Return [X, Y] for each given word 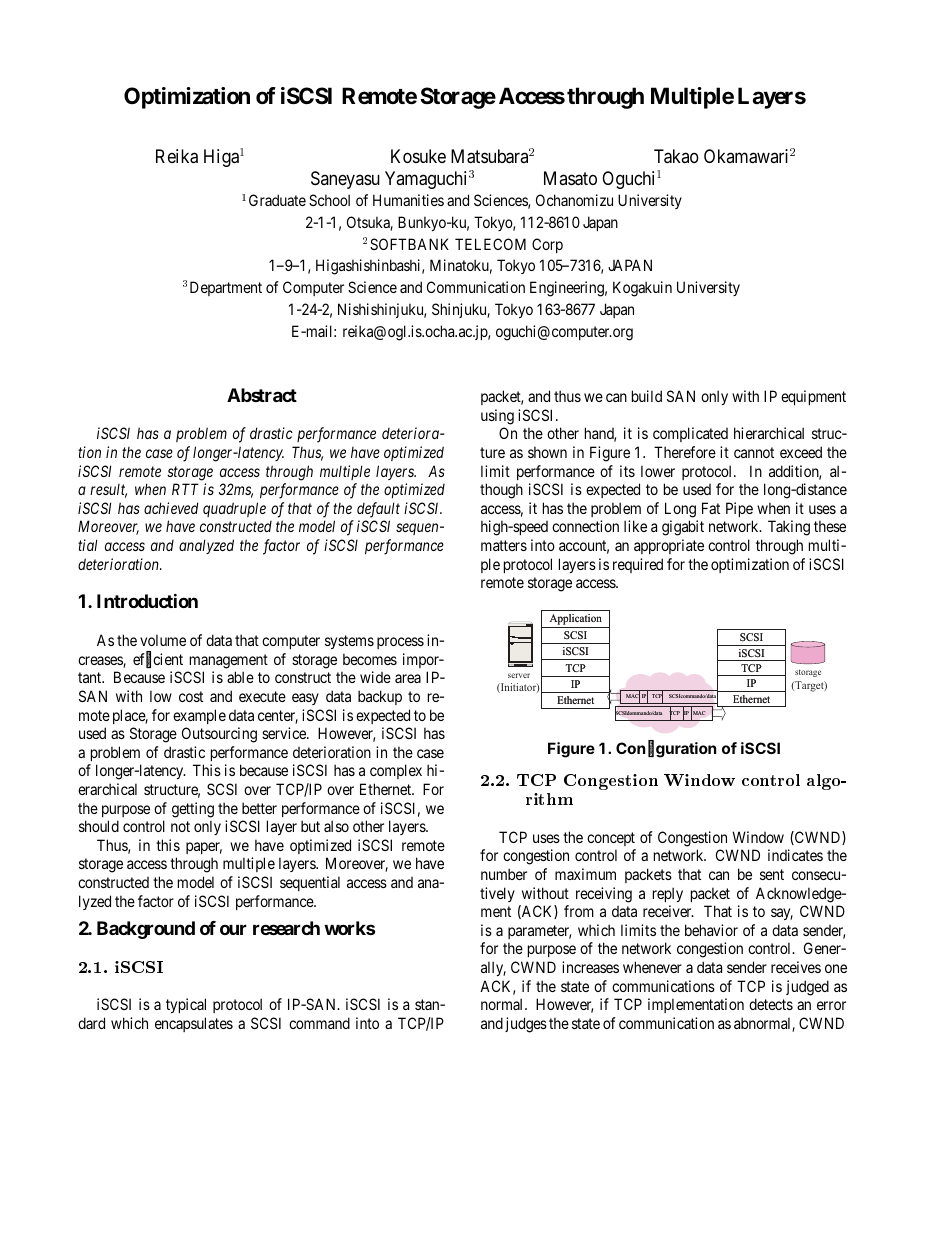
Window [758, 837]
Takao [676, 156]
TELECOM [490, 244]
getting [193, 810]
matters [504, 545]
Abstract [262, 395]
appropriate [669, 546]
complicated [690, 434]
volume [163, 640]
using [497, 417]
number [504, 874]
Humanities [408, 200]
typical [186, 1005]
